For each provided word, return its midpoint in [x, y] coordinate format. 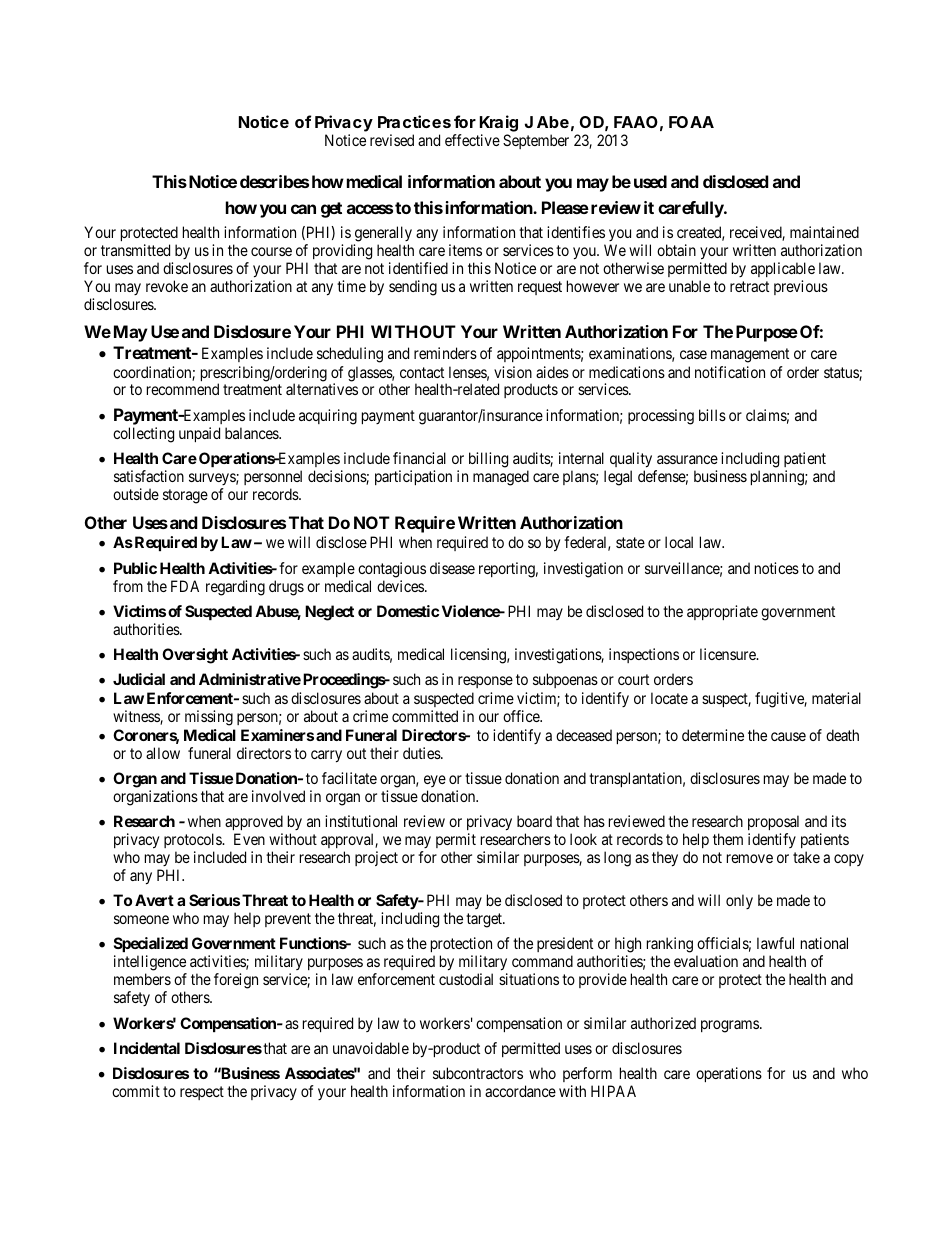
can [303, 209]
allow [163, 753]
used [650, 181]
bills [712, 415]
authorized [663, 1023]
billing [488, 460]
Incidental [147, 1048]
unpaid [199, 434]
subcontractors [478, 1073]
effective [472, 140]
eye [435, 783]
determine [713, 735]
